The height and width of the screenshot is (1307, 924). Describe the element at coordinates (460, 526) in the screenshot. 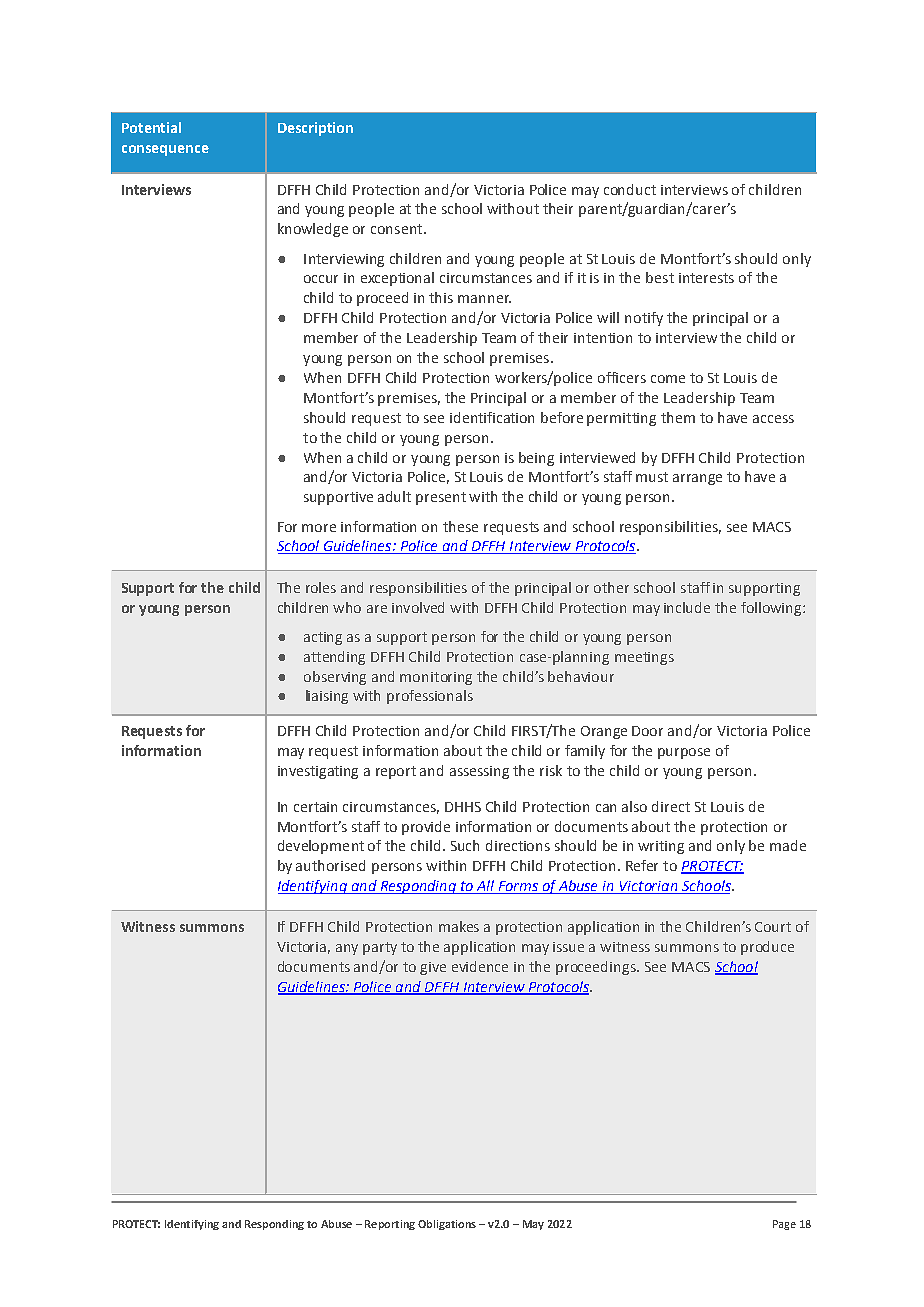

I see `these` at that location.
